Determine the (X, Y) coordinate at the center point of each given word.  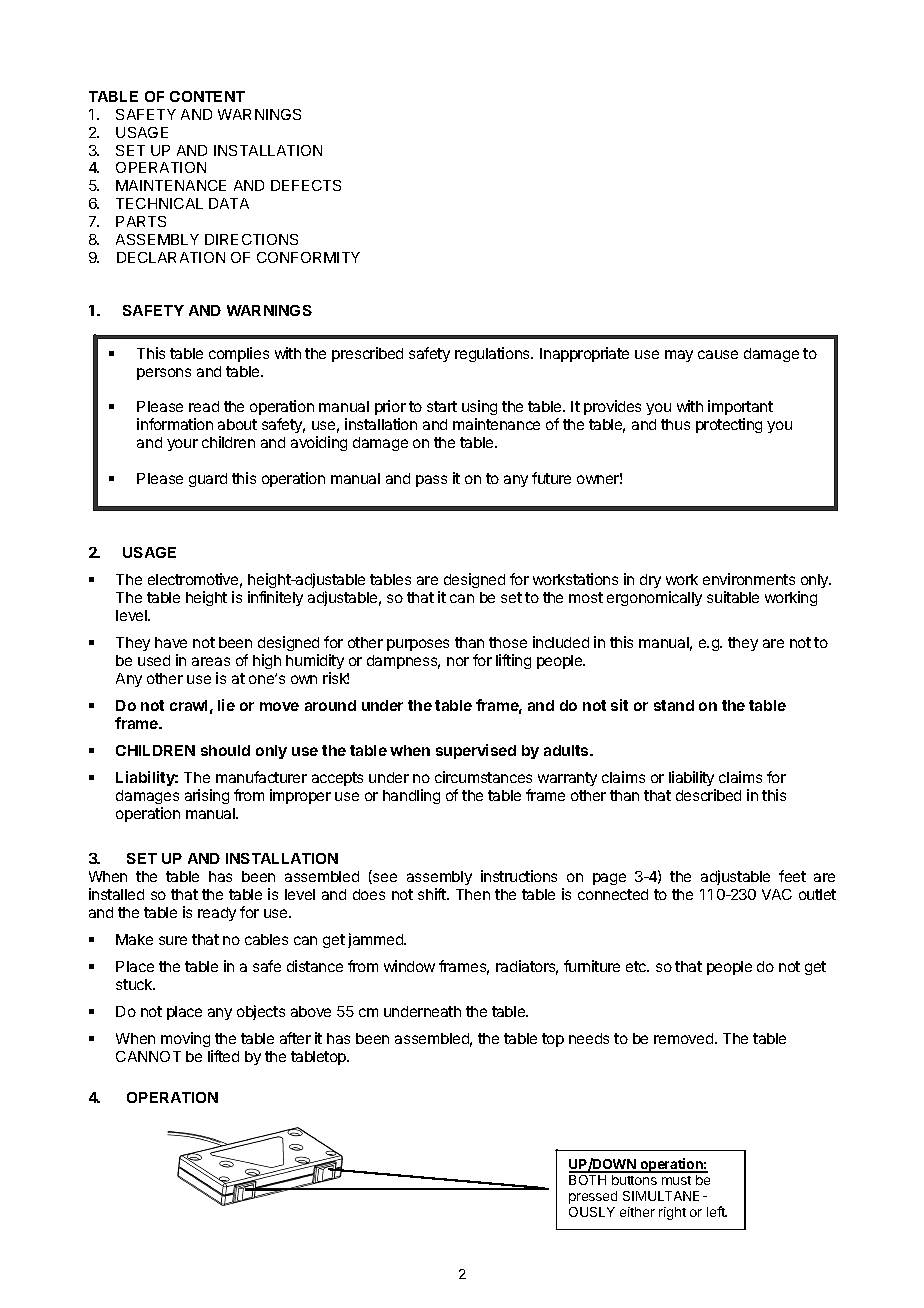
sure (173, 940)
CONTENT (207, 96)
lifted (223, 1056)
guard (208, 480)
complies (239, 354)
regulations (493, 354)
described (708, 795)
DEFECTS (306, 185)
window (409, 966)
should (225, 750)
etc (637, 966)
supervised (476, 751)
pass (431, 481)
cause (718, 354)
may (679, 356)
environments (749, 579)
